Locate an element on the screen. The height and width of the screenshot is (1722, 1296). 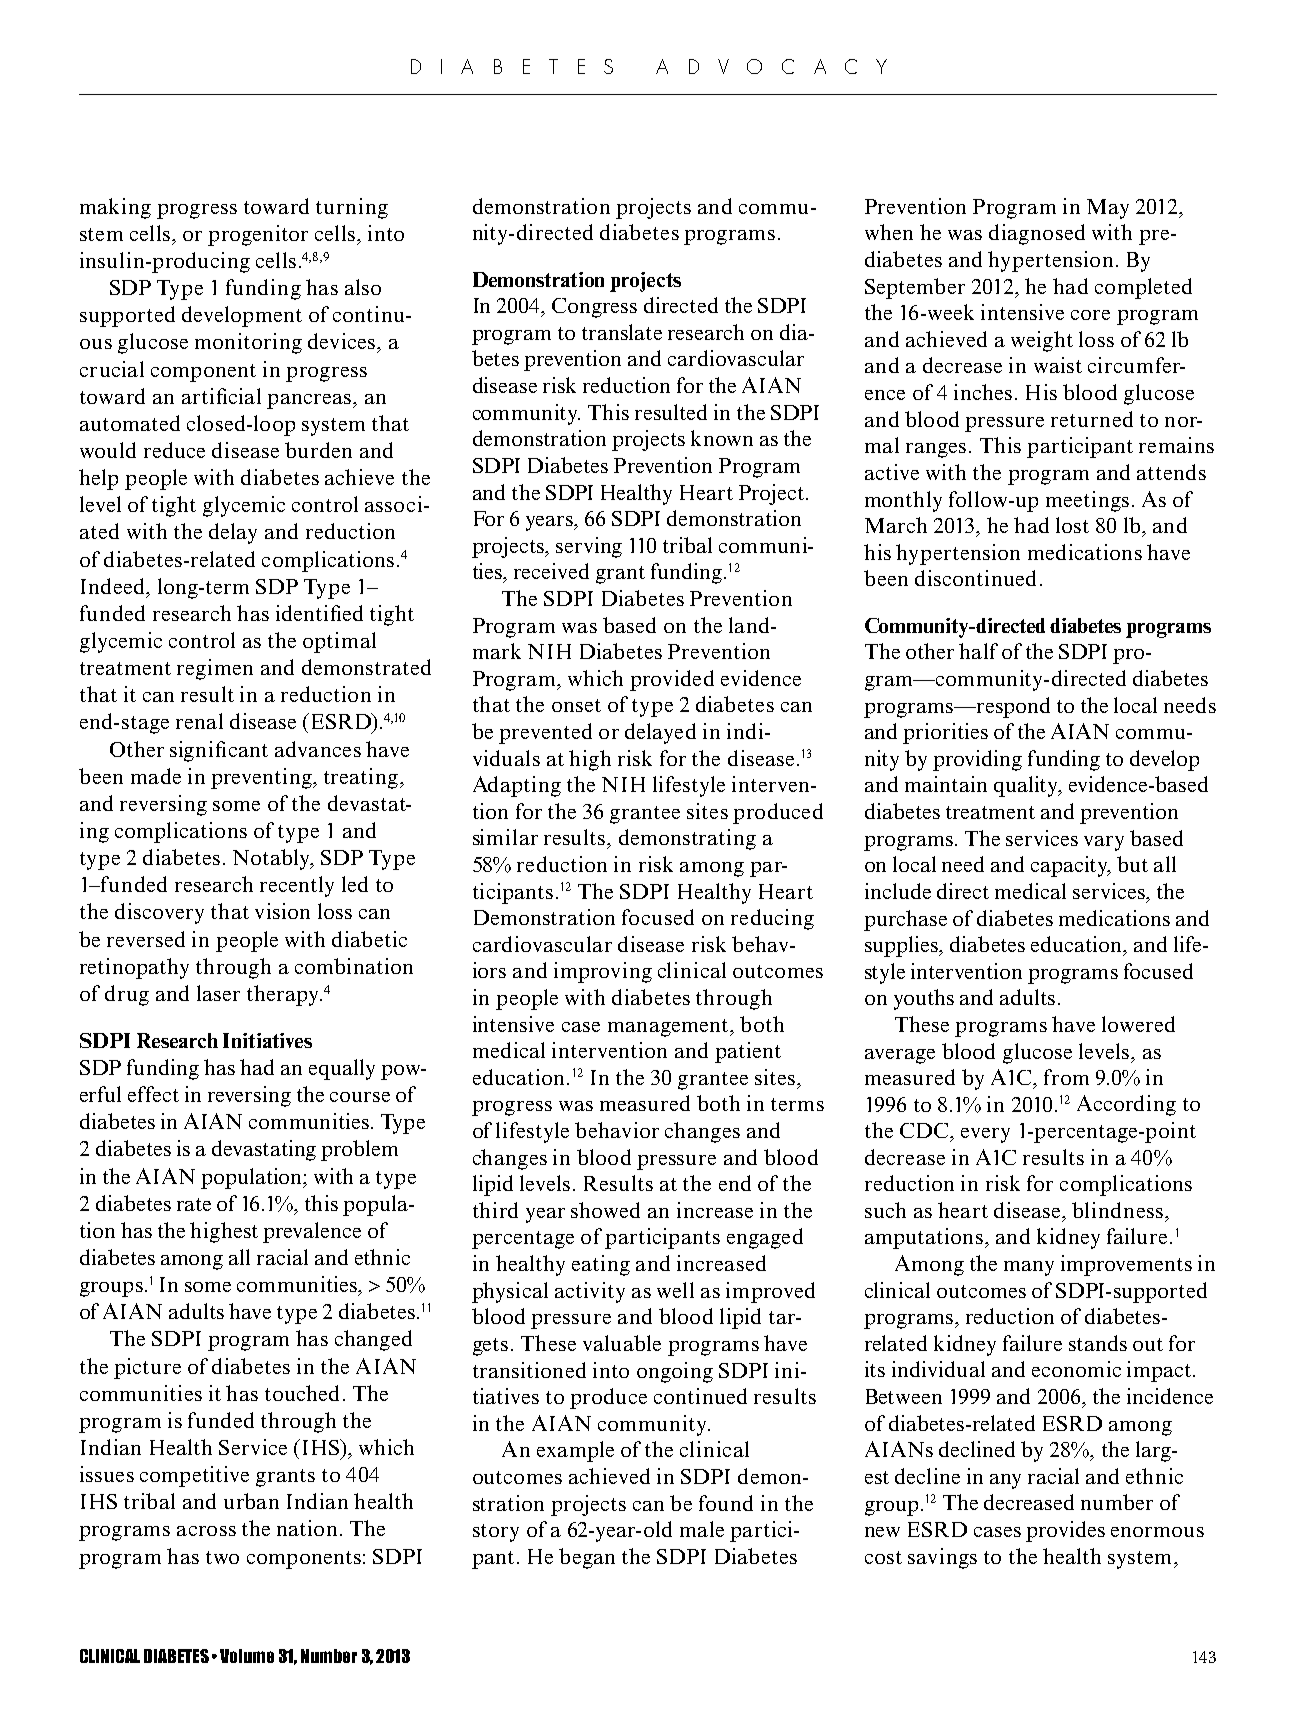
capacity is located at coordinates (1071, 866).
